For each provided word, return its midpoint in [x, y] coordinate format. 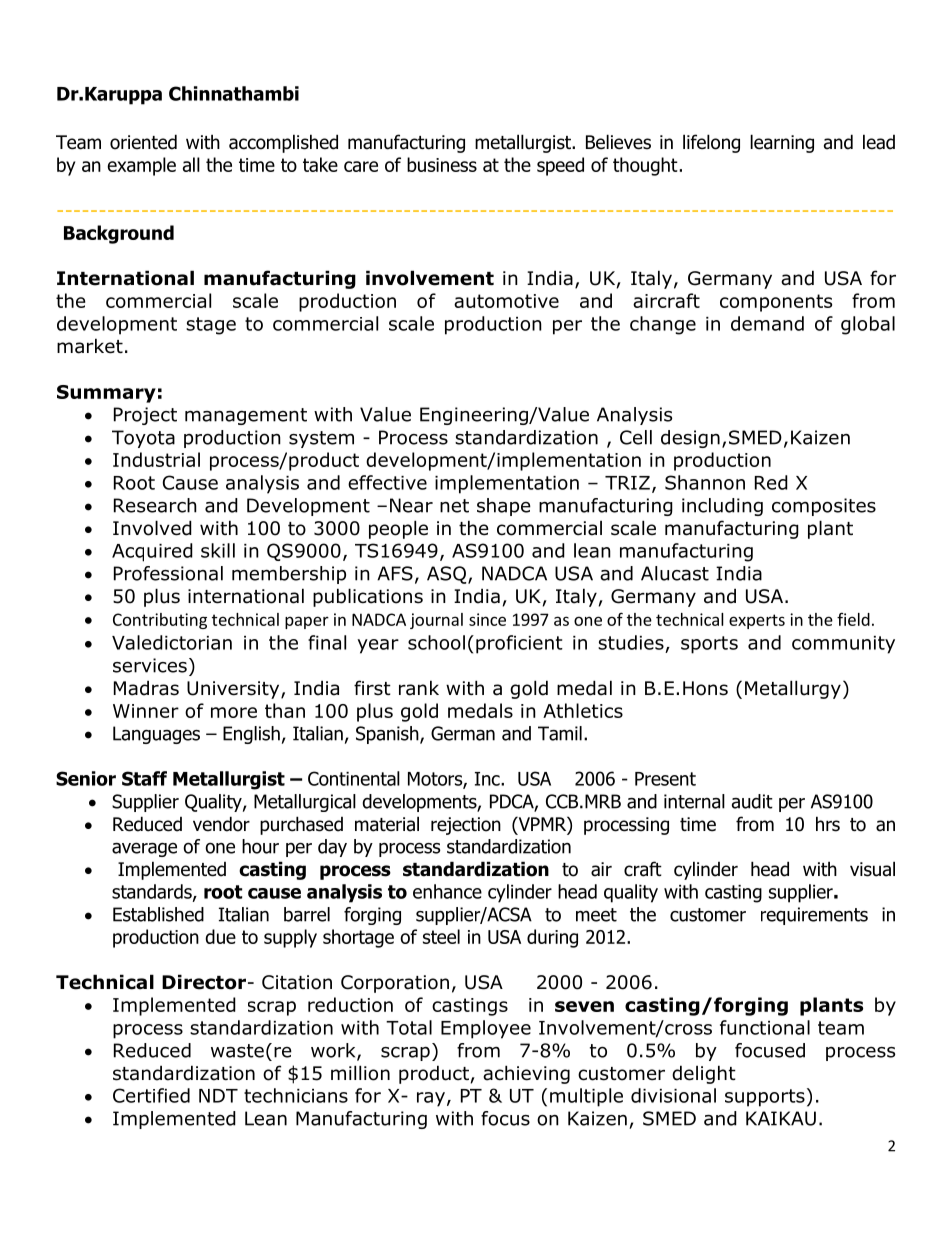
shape [504, 507]
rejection [466, 826]
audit [752, 801]
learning [782, 143]
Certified [151, 1095]
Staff [144, 778]
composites [824, 507]
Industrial [156, 459]
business [442, 164]
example [141, 166]
